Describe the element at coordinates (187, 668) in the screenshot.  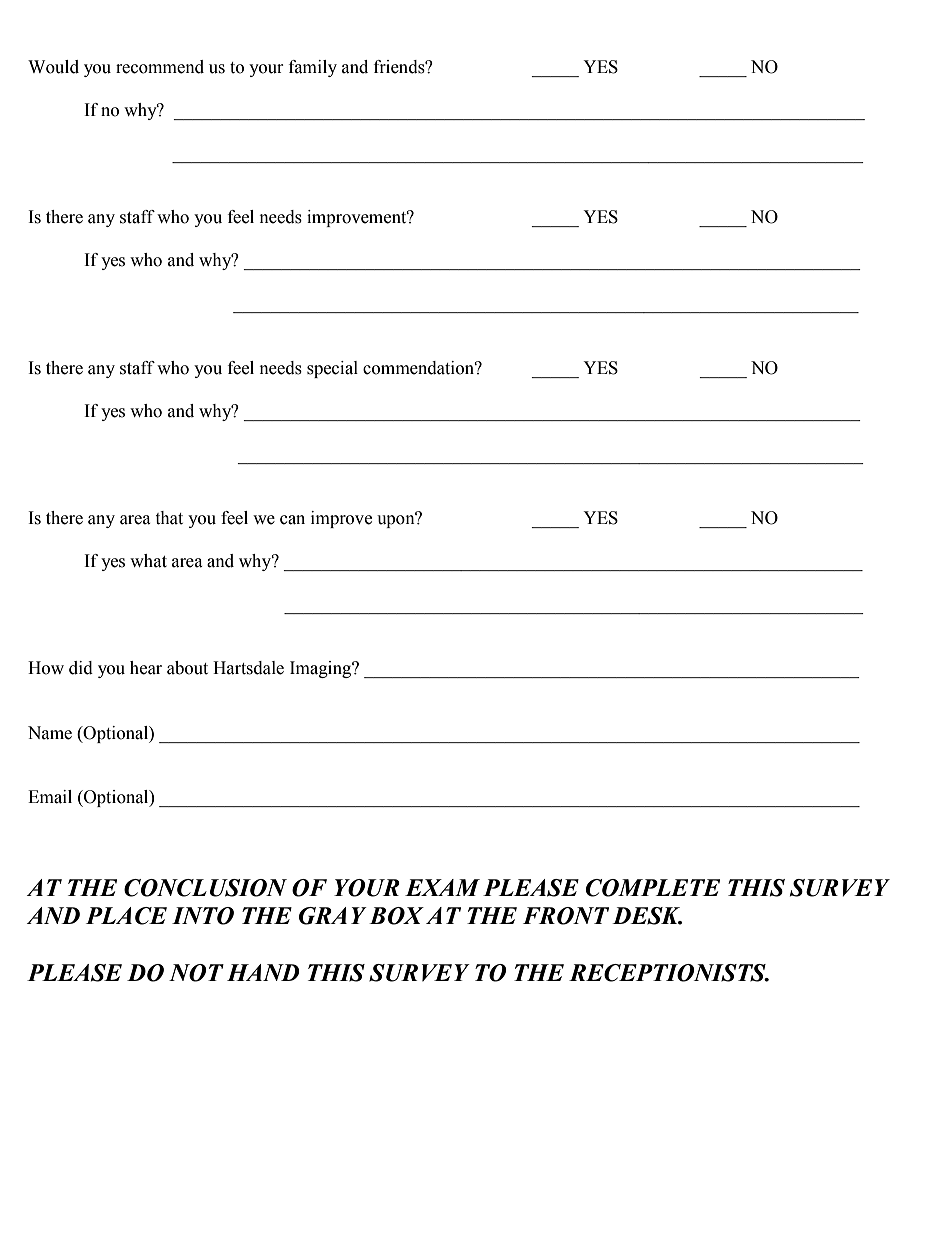
I see `about` at that location.
